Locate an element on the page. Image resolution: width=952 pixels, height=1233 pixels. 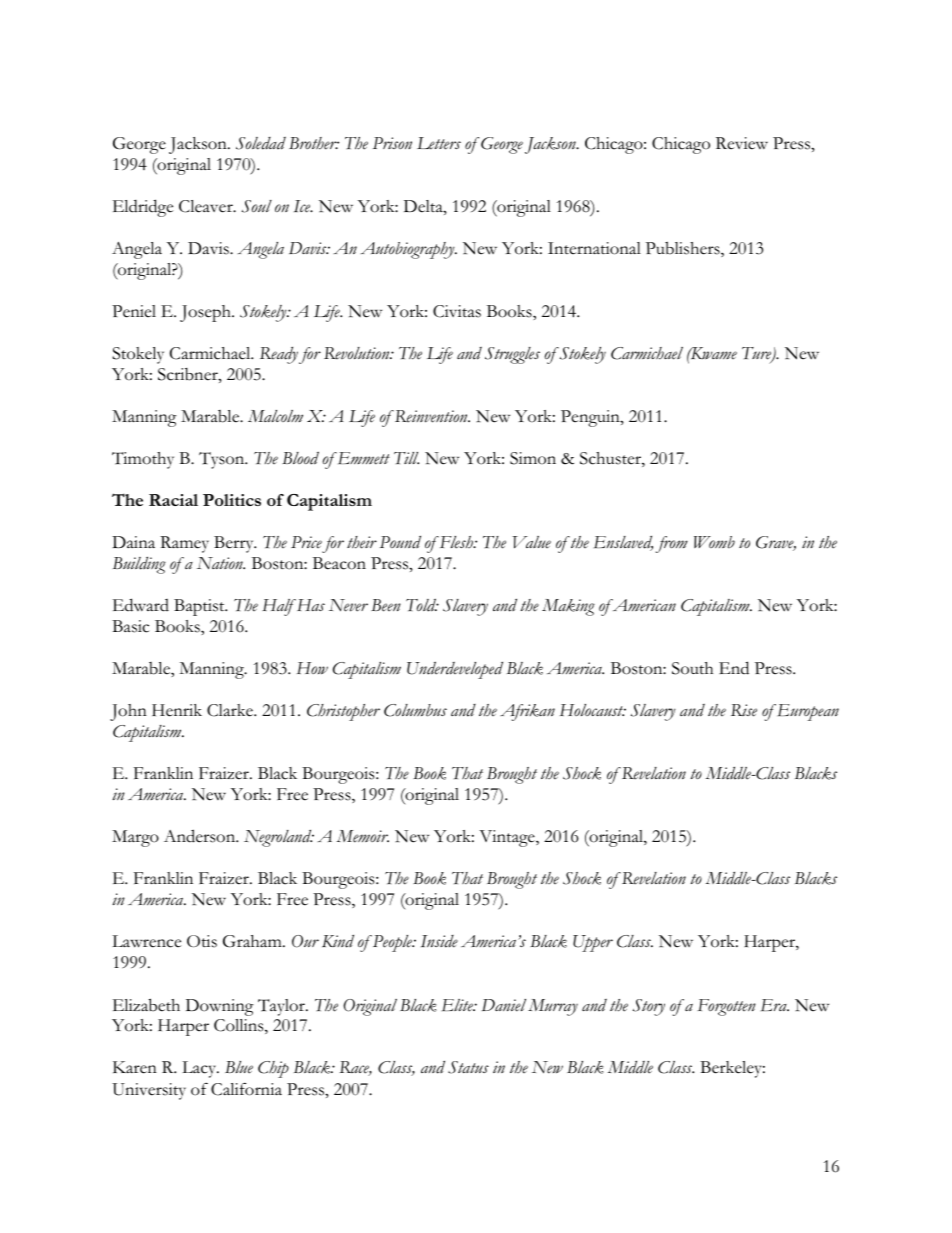
Till is located at coordinates (406, 458).
